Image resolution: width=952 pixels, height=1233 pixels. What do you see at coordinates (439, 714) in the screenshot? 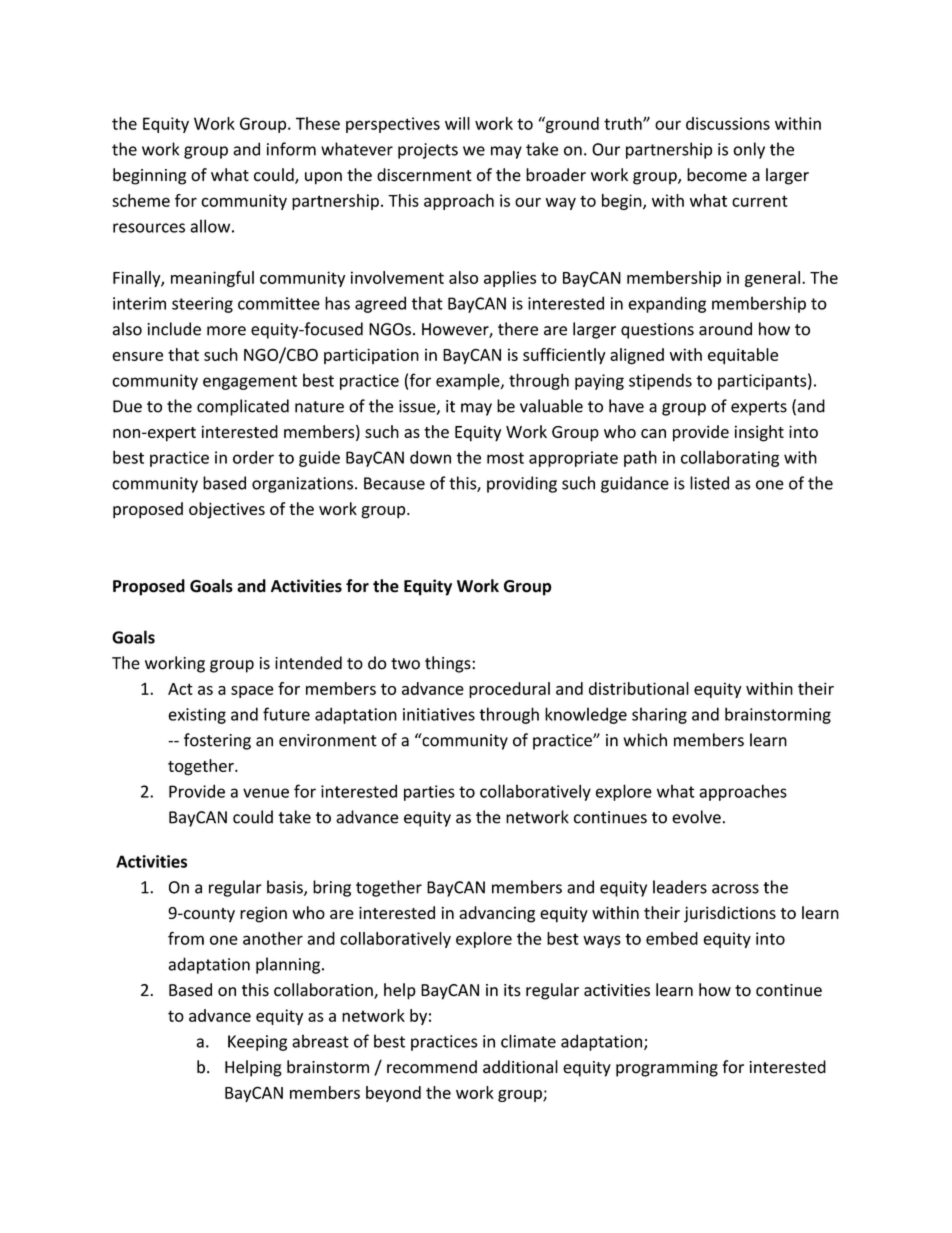
I see `initiatives` at bounding box center [439, 714].
